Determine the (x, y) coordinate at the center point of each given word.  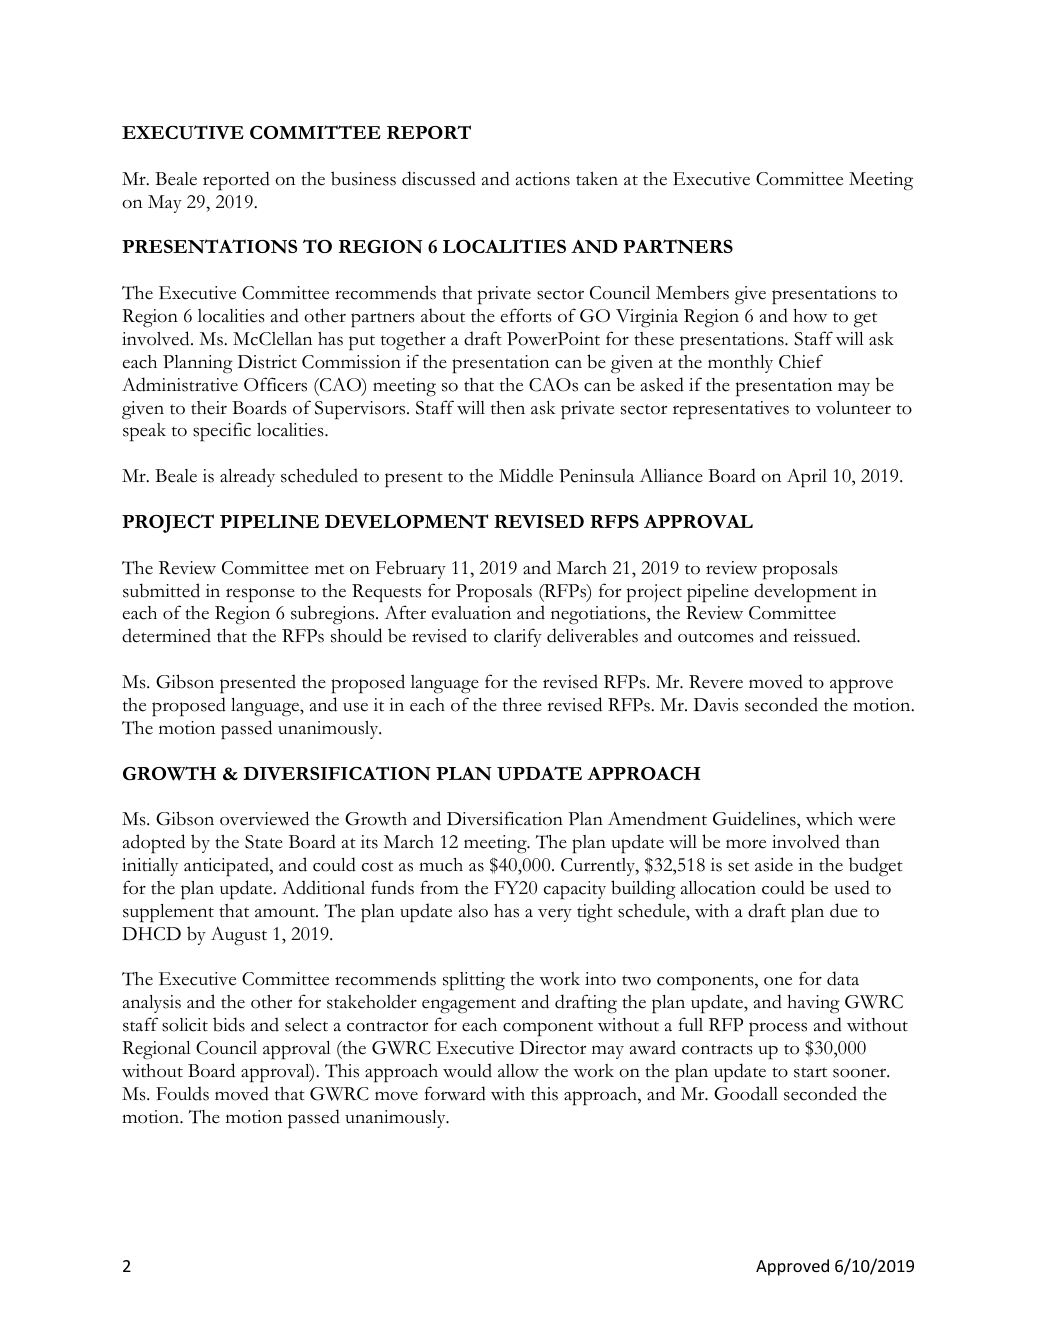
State (264, 842)
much (441, 865)
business (363, 178)
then (508, 408)
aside (774, 864)
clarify (518, 637)
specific (222, 432)
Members (692, 292)
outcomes (715, 637)
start (810, 1072)
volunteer (853, 408)
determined (166, 635)
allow (518, 1071)
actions (542, 179)
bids (229, 1024)
